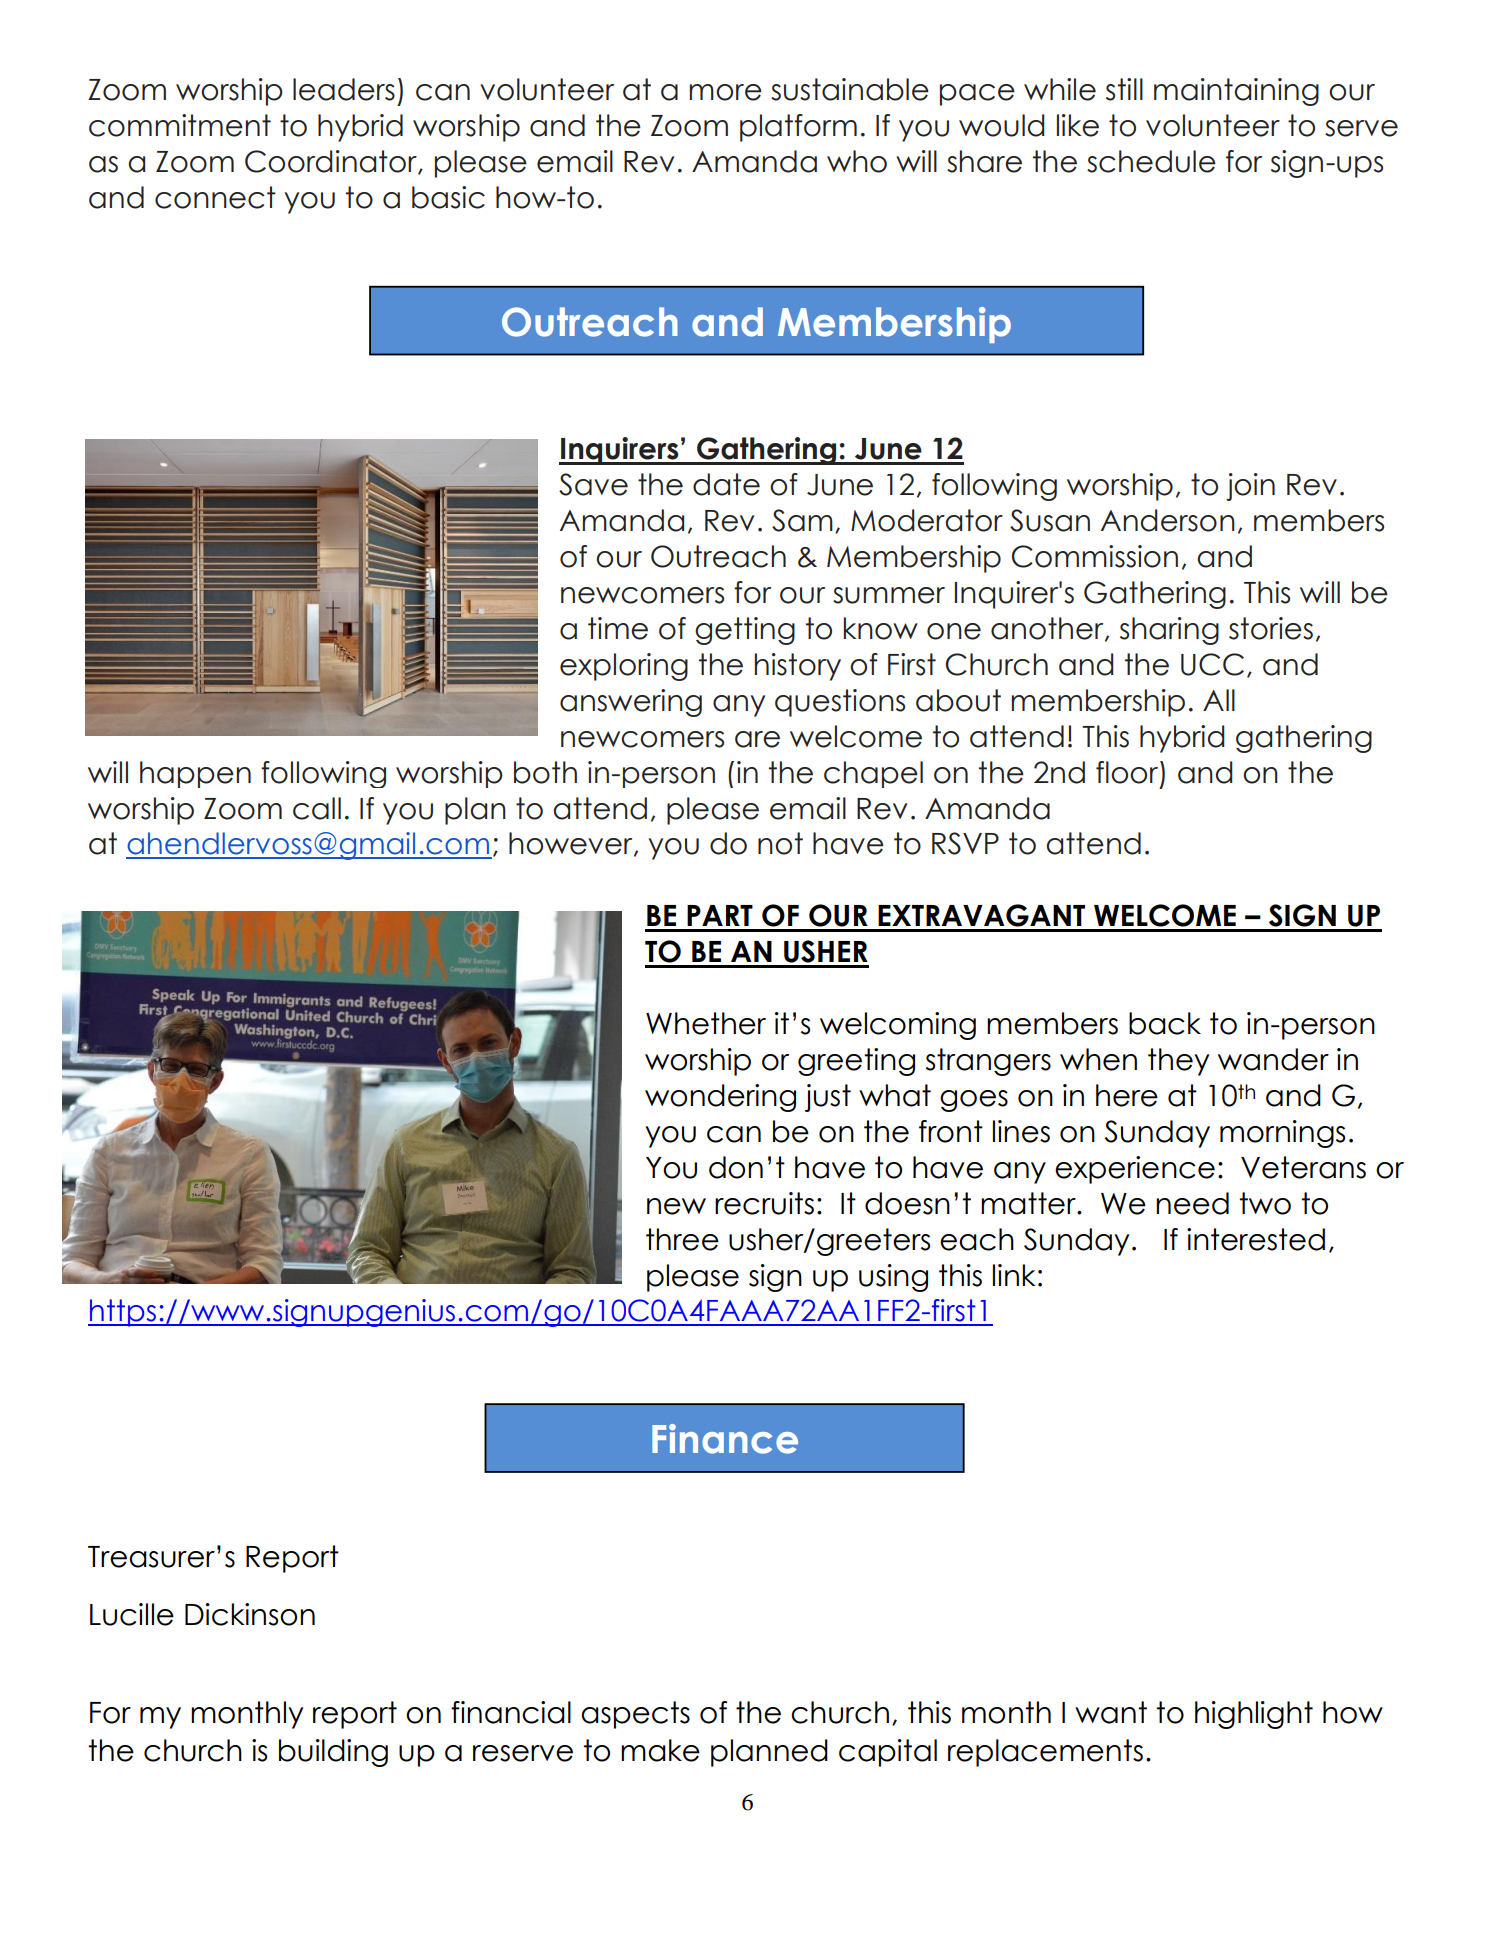 Image resolution: width=1495 pixels, height=1934 pixels. I want to click on Save, so click(593, 484).
